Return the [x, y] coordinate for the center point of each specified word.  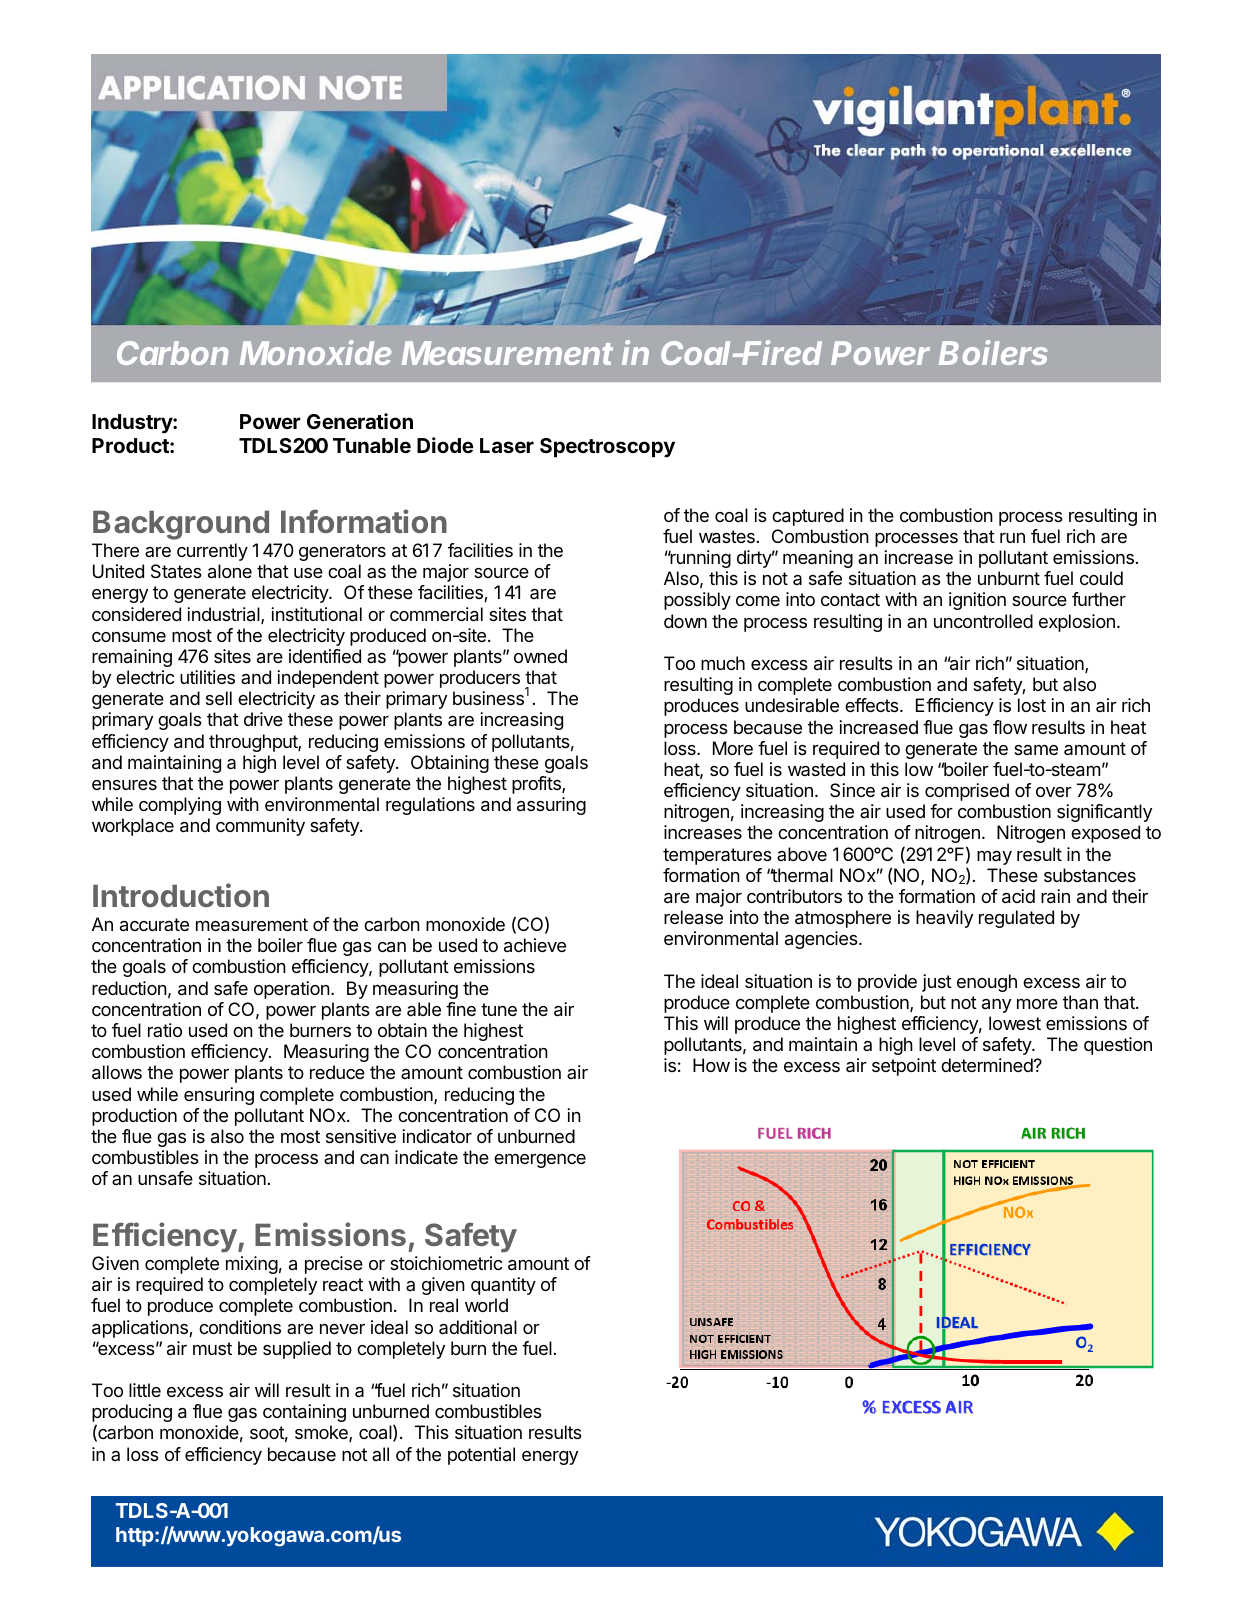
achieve [535, 945]
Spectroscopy [607, 448]
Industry [133, 424]
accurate [154, 925]
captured [808, 517]
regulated [1016, 919]
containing [304, 1413]
